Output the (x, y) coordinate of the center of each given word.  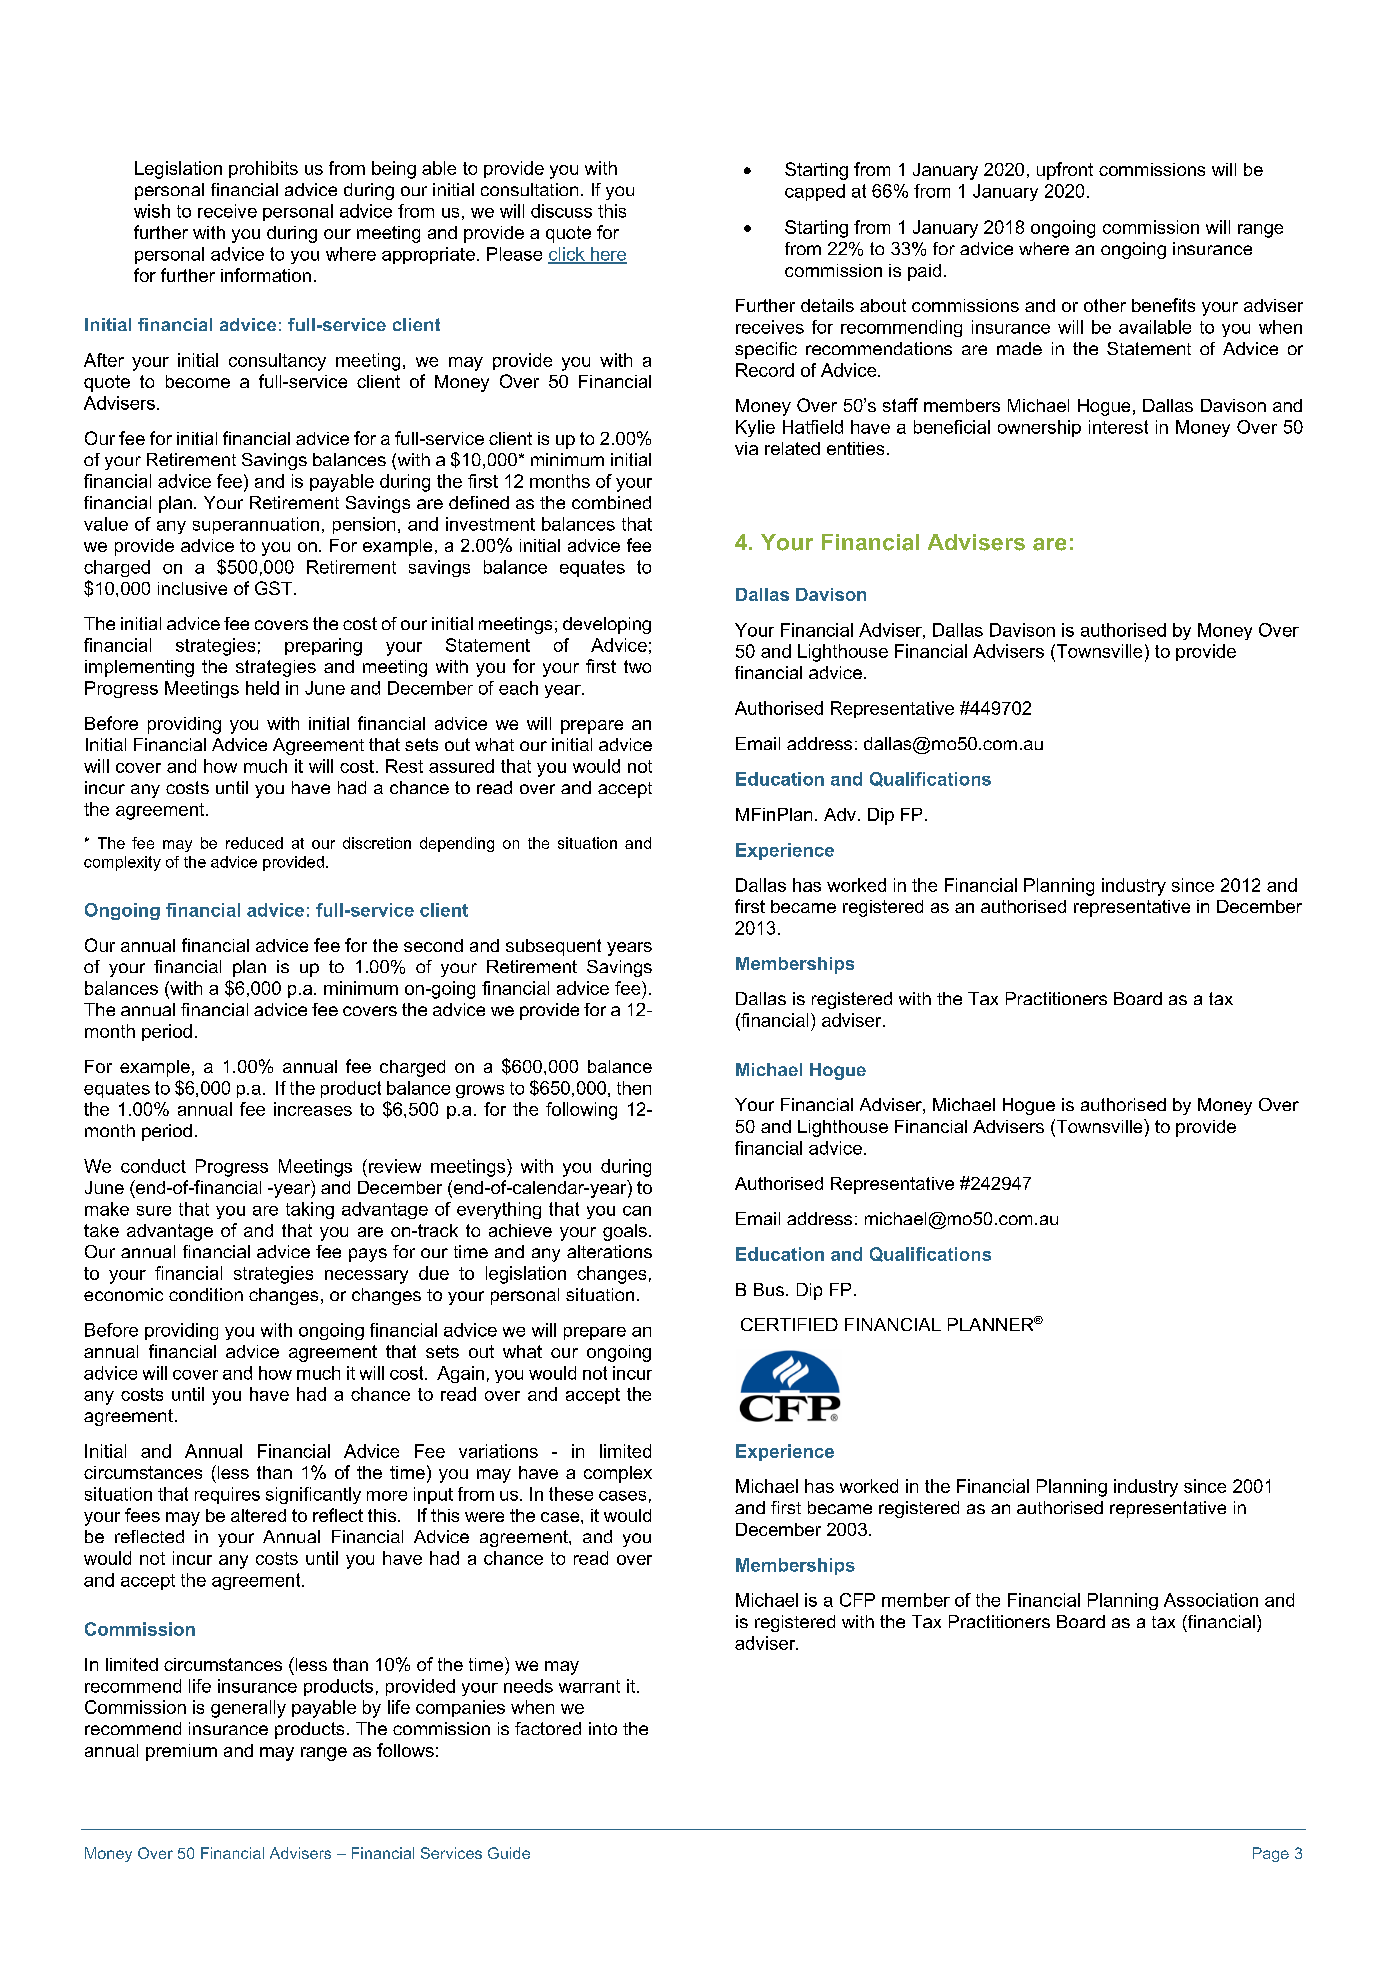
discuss (561, 211)
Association (1211, 1600)
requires (227, 1495)
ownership (1039, 428)
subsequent (553, 947)
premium (181, 1752)
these (571, 1494)
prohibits (263, 169)
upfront (1065, 171)
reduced (254, 843)
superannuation (256, 525)
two (637, 666)
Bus (769, 1289)
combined (611, 502)
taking (310, 1210)
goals (625, 1232)
